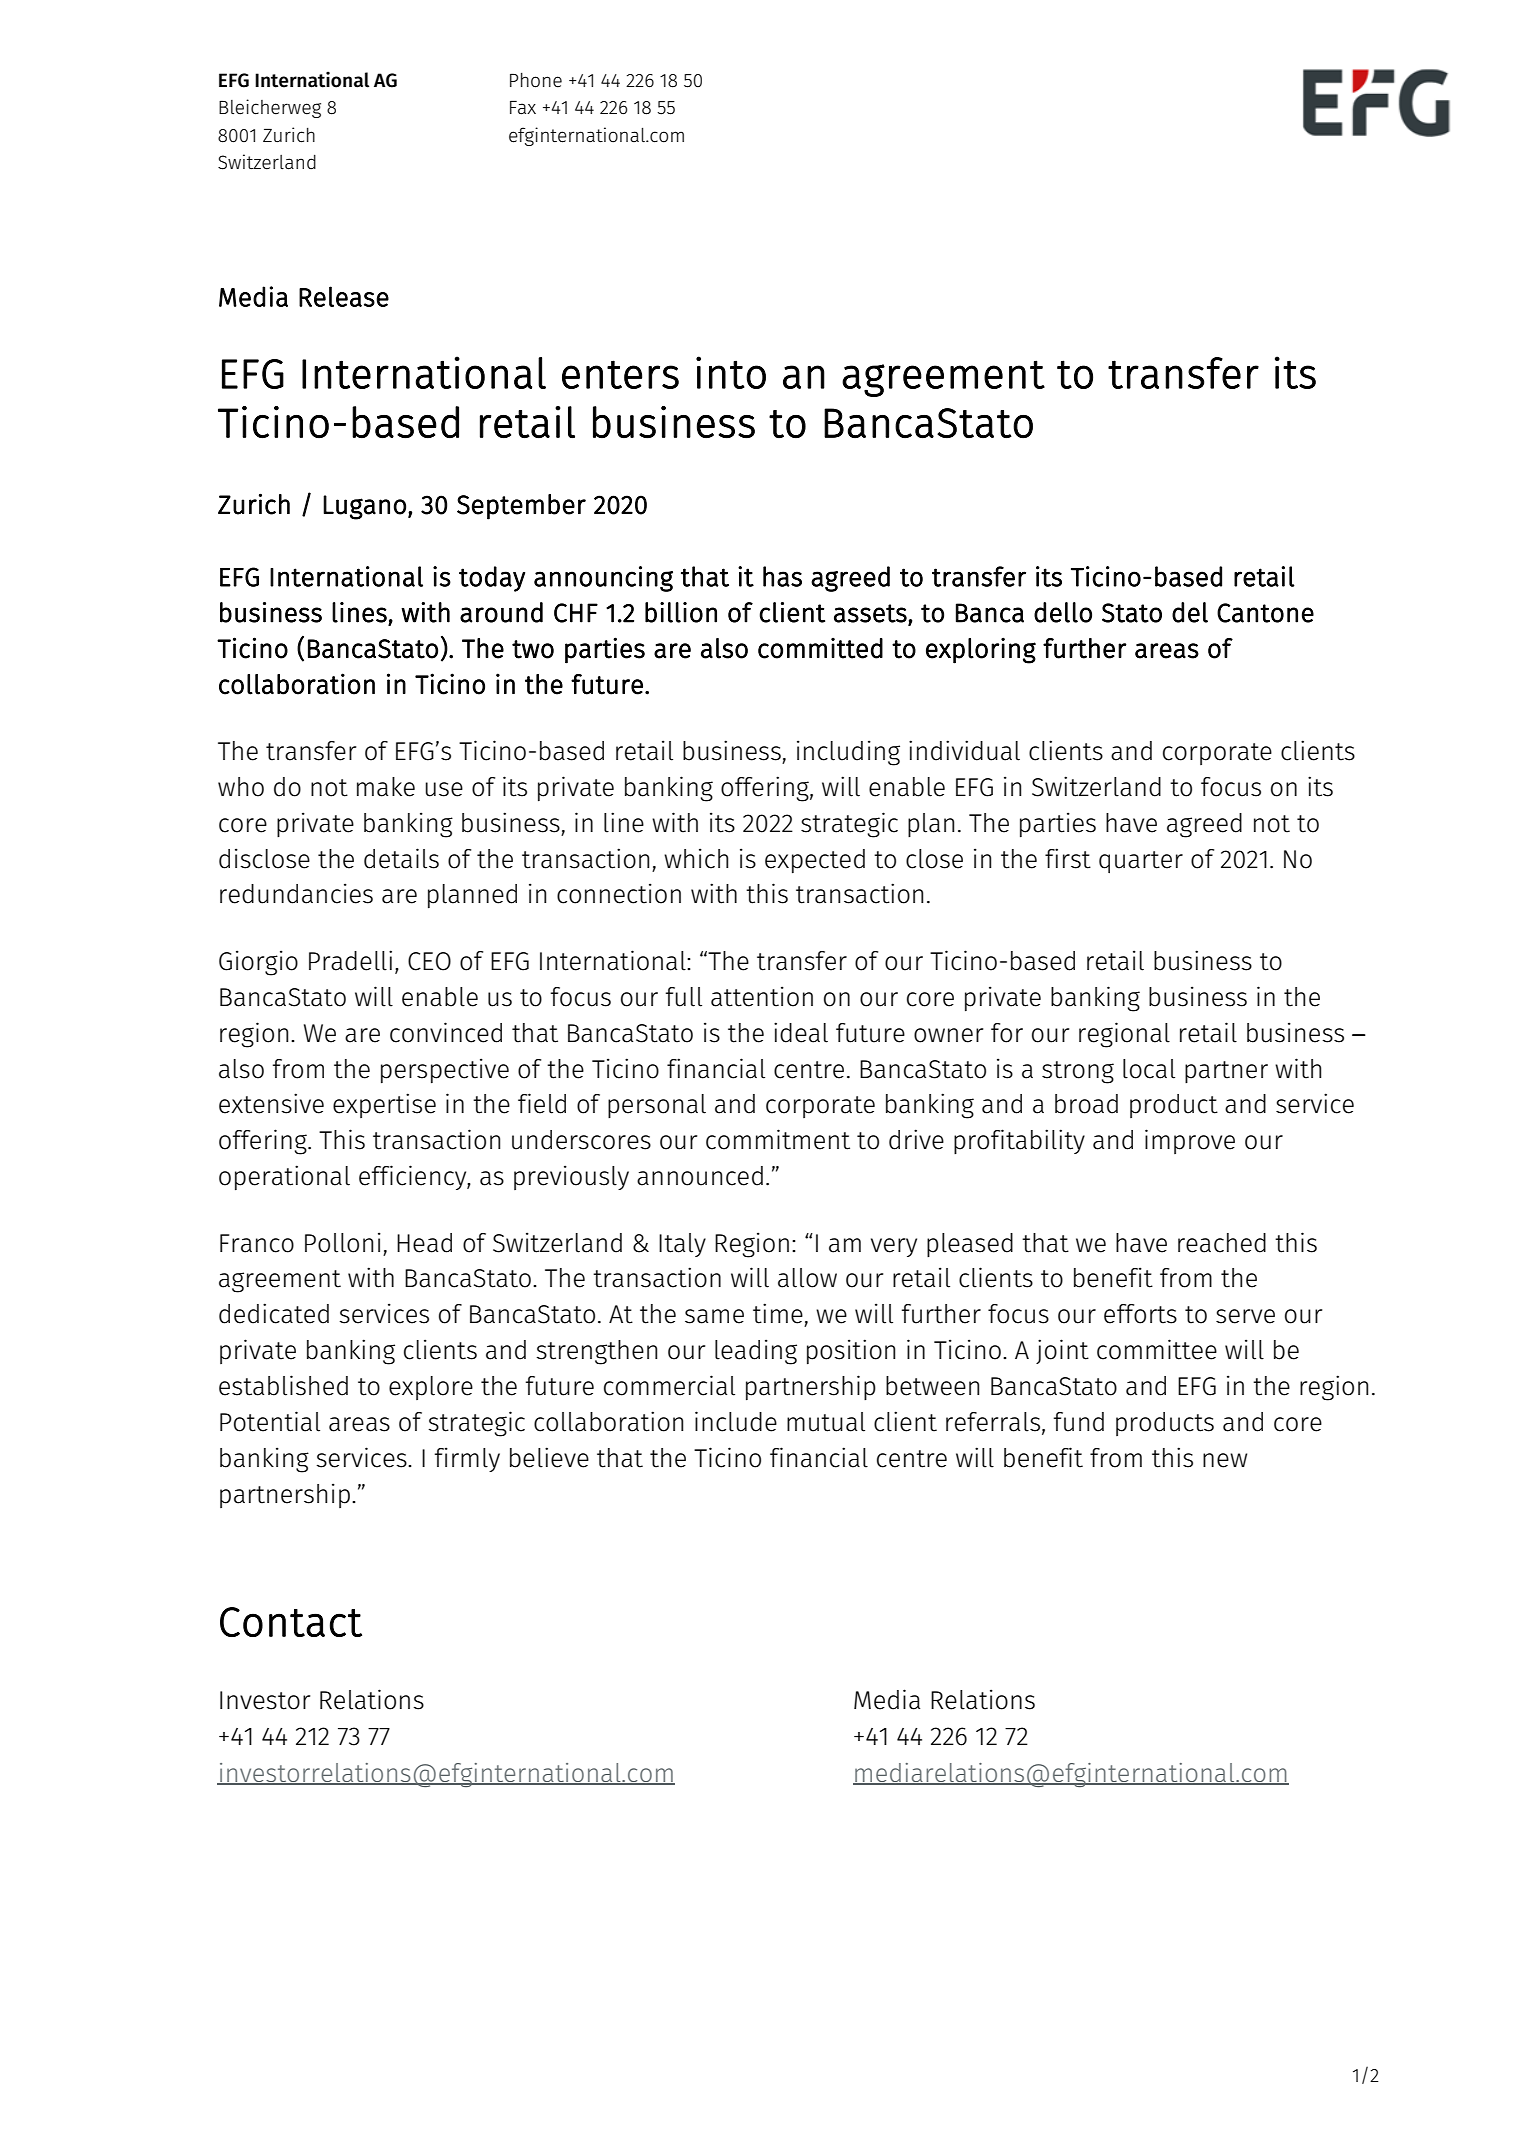 The image size is (1524, 2156). What do you see at coordinates (291, 1622) in the page?
I see `Contact` at bounding box center [291, 1622].
